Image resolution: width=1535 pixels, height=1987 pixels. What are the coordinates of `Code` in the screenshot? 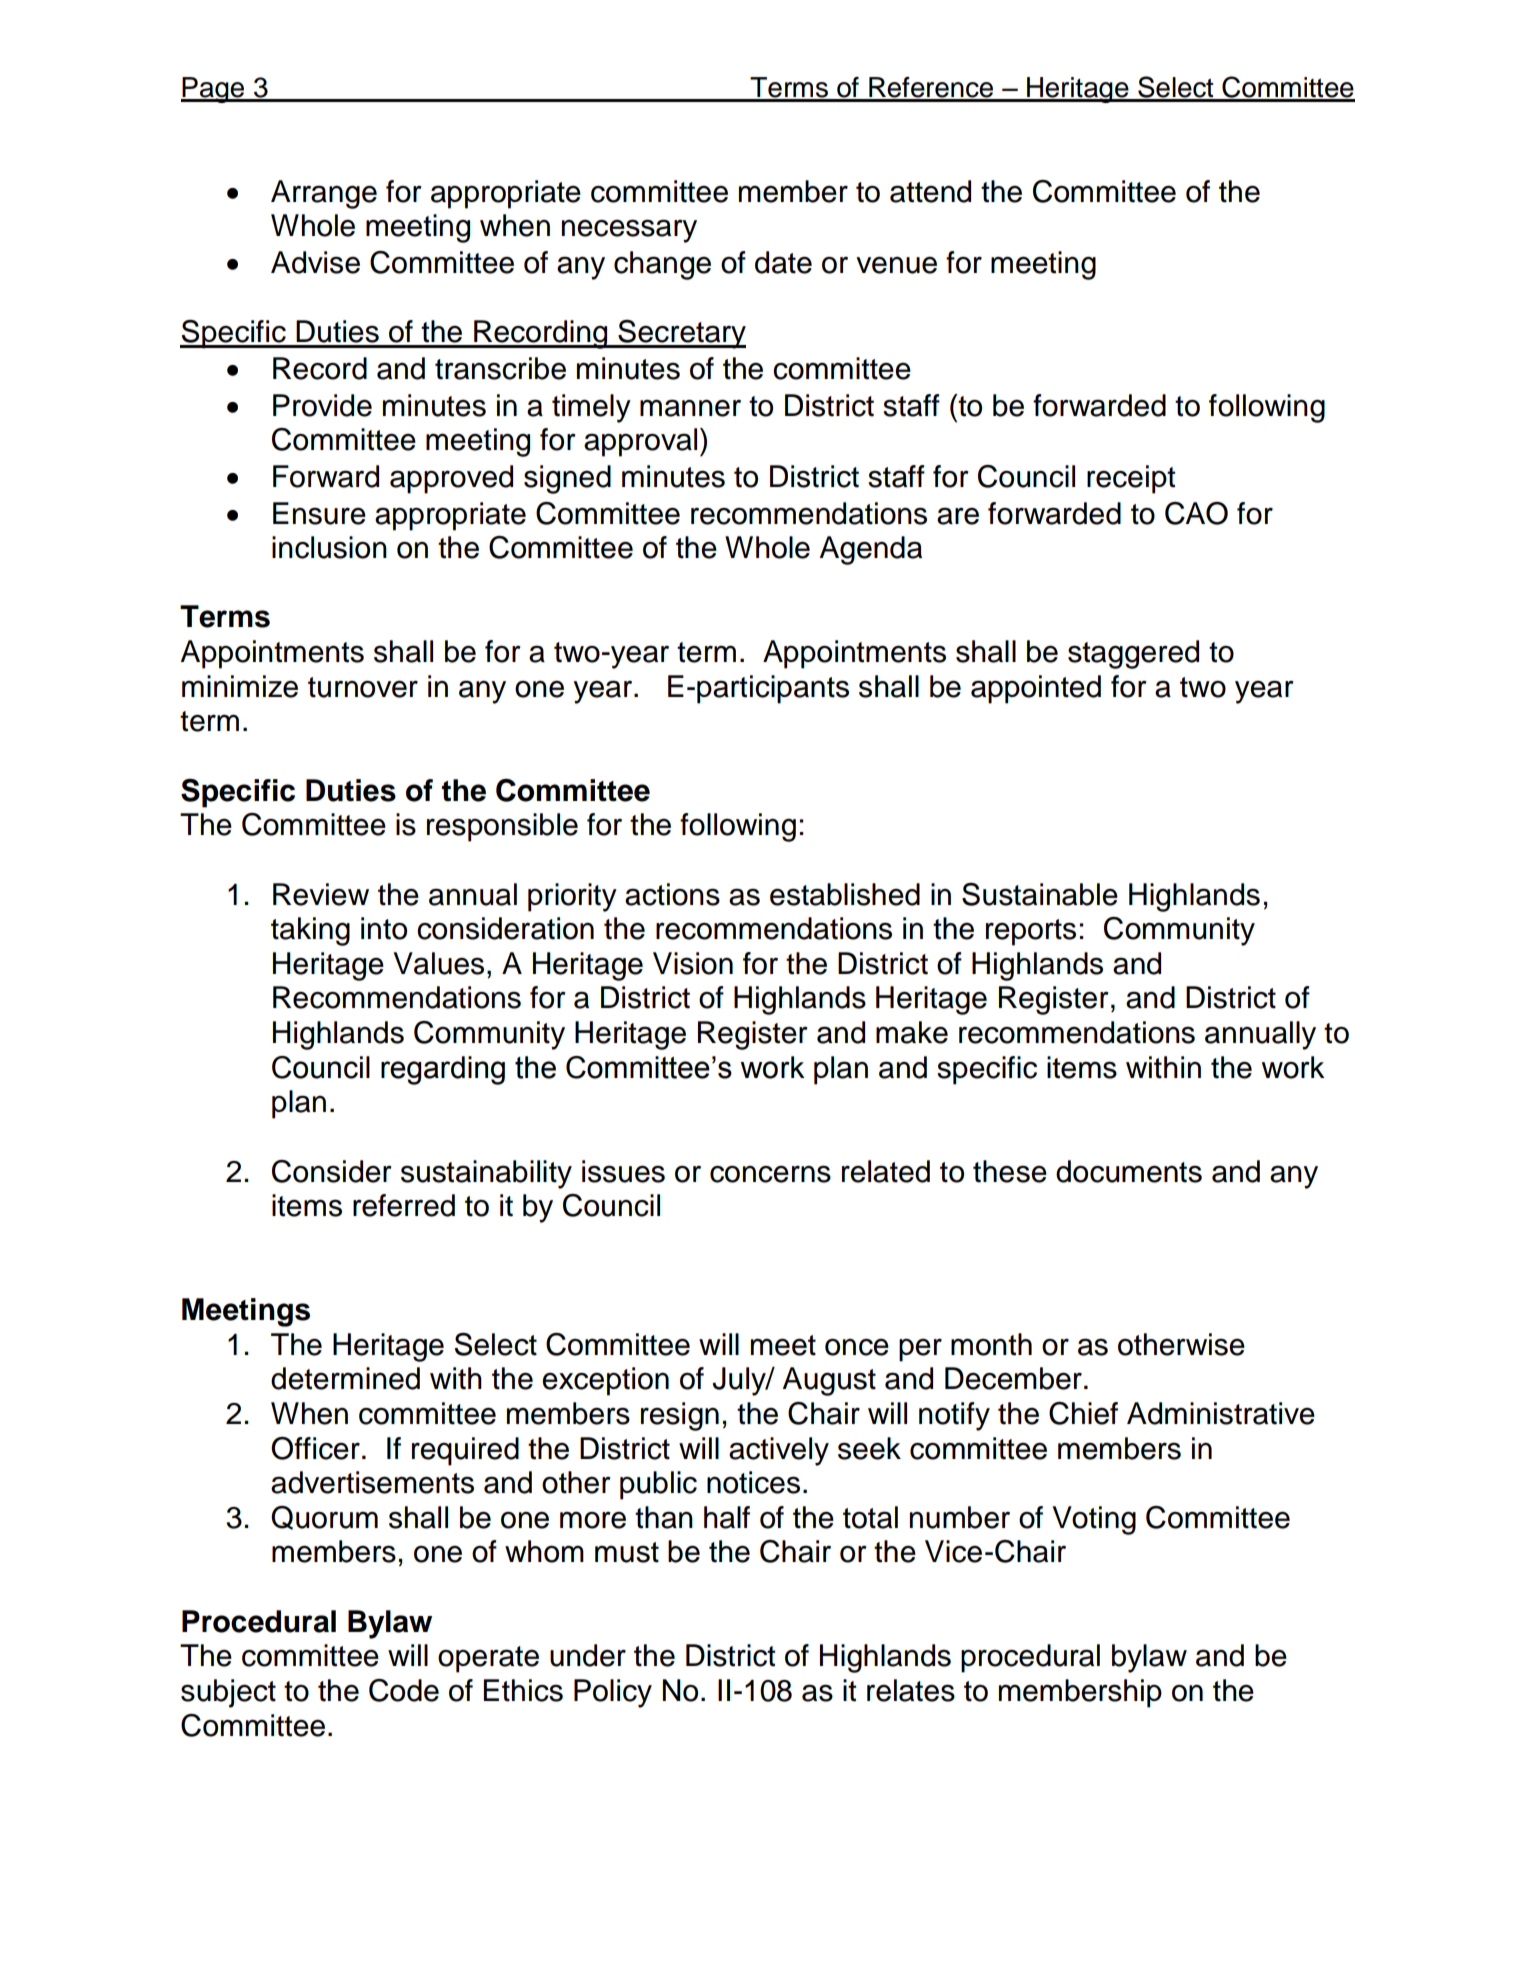 It's located at (404, 1690).
